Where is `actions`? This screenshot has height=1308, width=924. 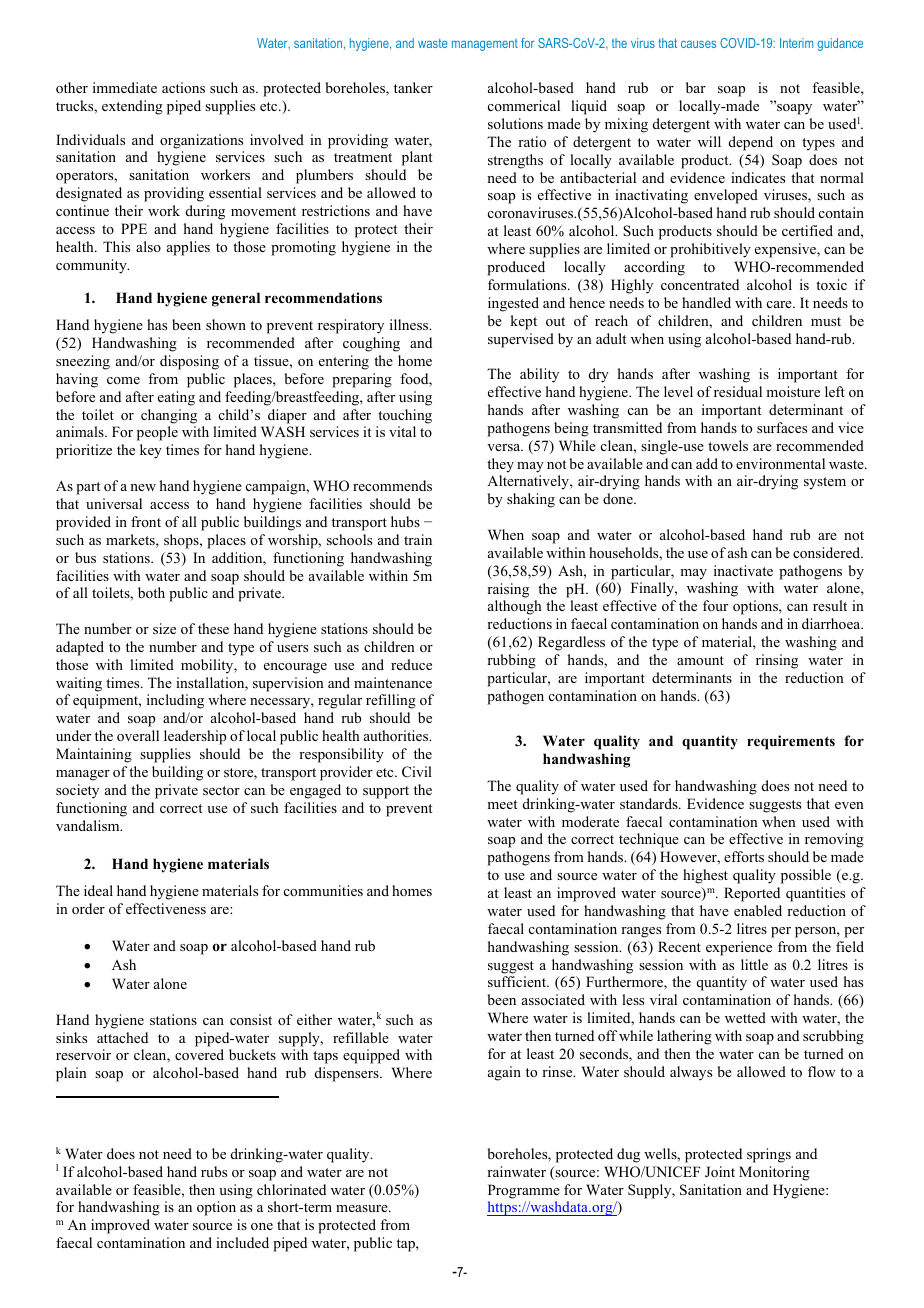
actions is located at coordinates (183, 87).
